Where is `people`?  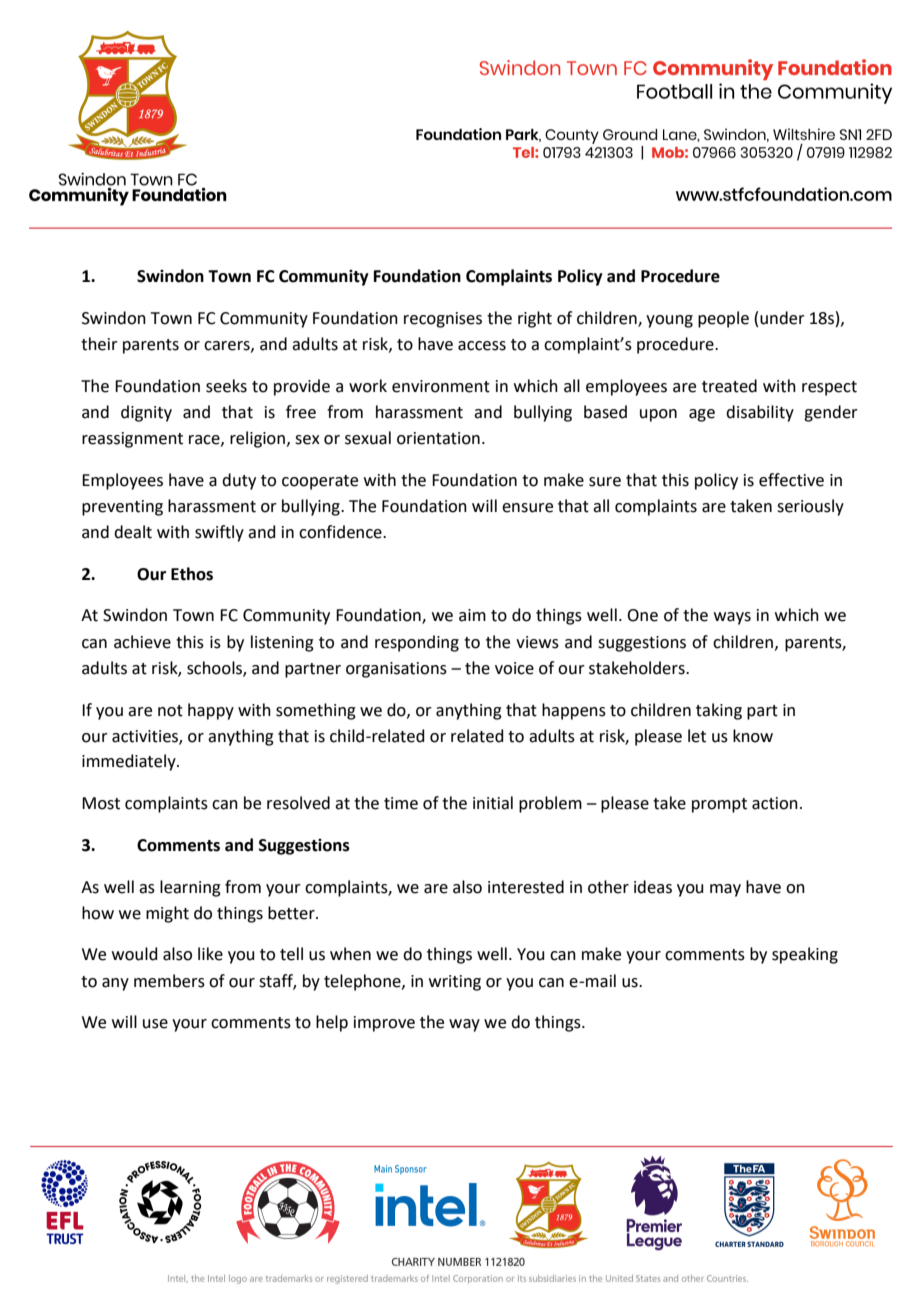
people is located at coordinates (723, 319).
